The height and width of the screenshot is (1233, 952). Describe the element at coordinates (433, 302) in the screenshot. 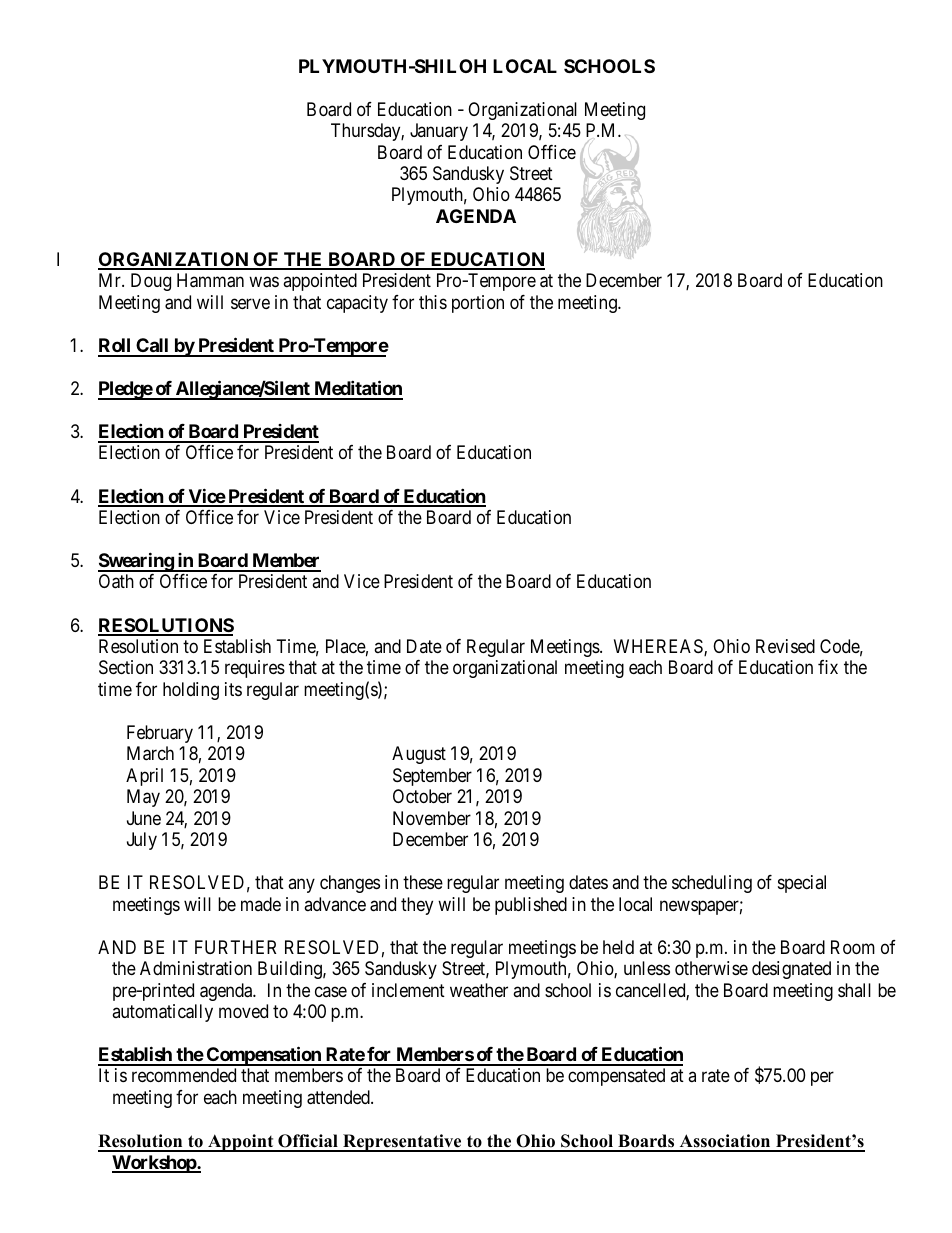

I see `this` at that location.
